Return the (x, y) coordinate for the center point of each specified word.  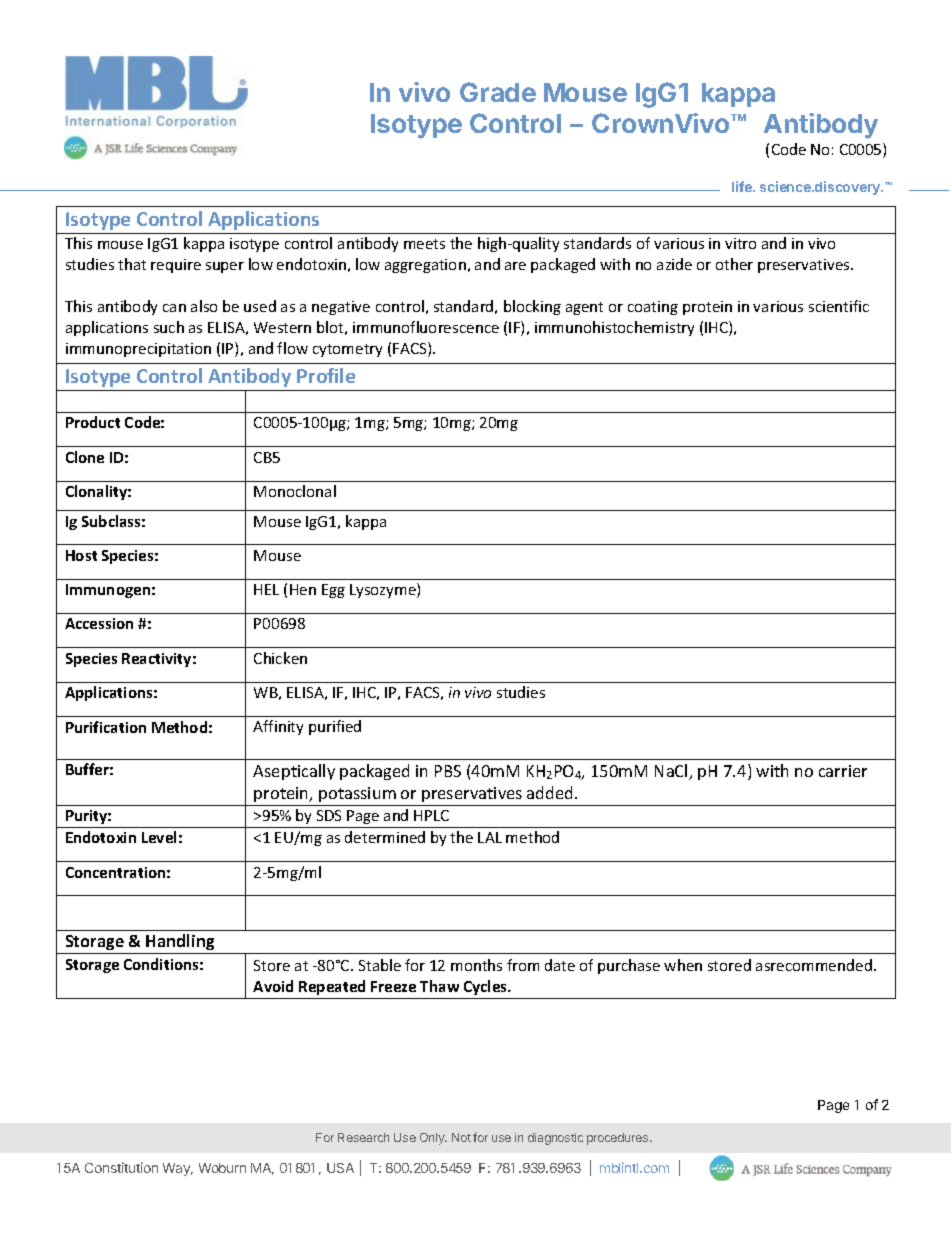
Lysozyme (384, 590)
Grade (498, 92)
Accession (99, 623)
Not (461, 1137)
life (743, 186)
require (176, 266)
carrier (843, 771)
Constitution (121, 1167)
